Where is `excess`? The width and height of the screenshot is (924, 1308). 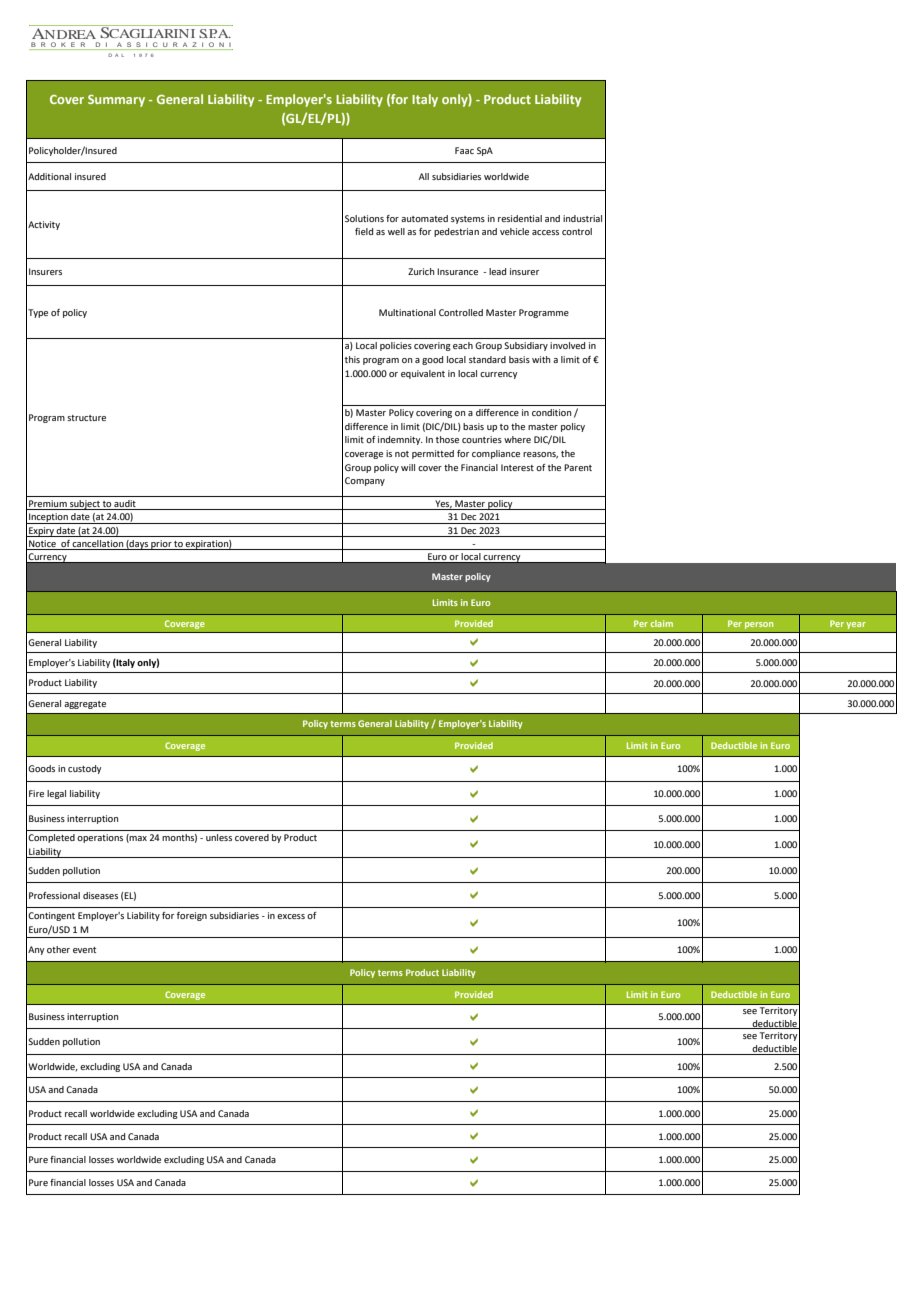
excess is located at coordinates (291, 916).
